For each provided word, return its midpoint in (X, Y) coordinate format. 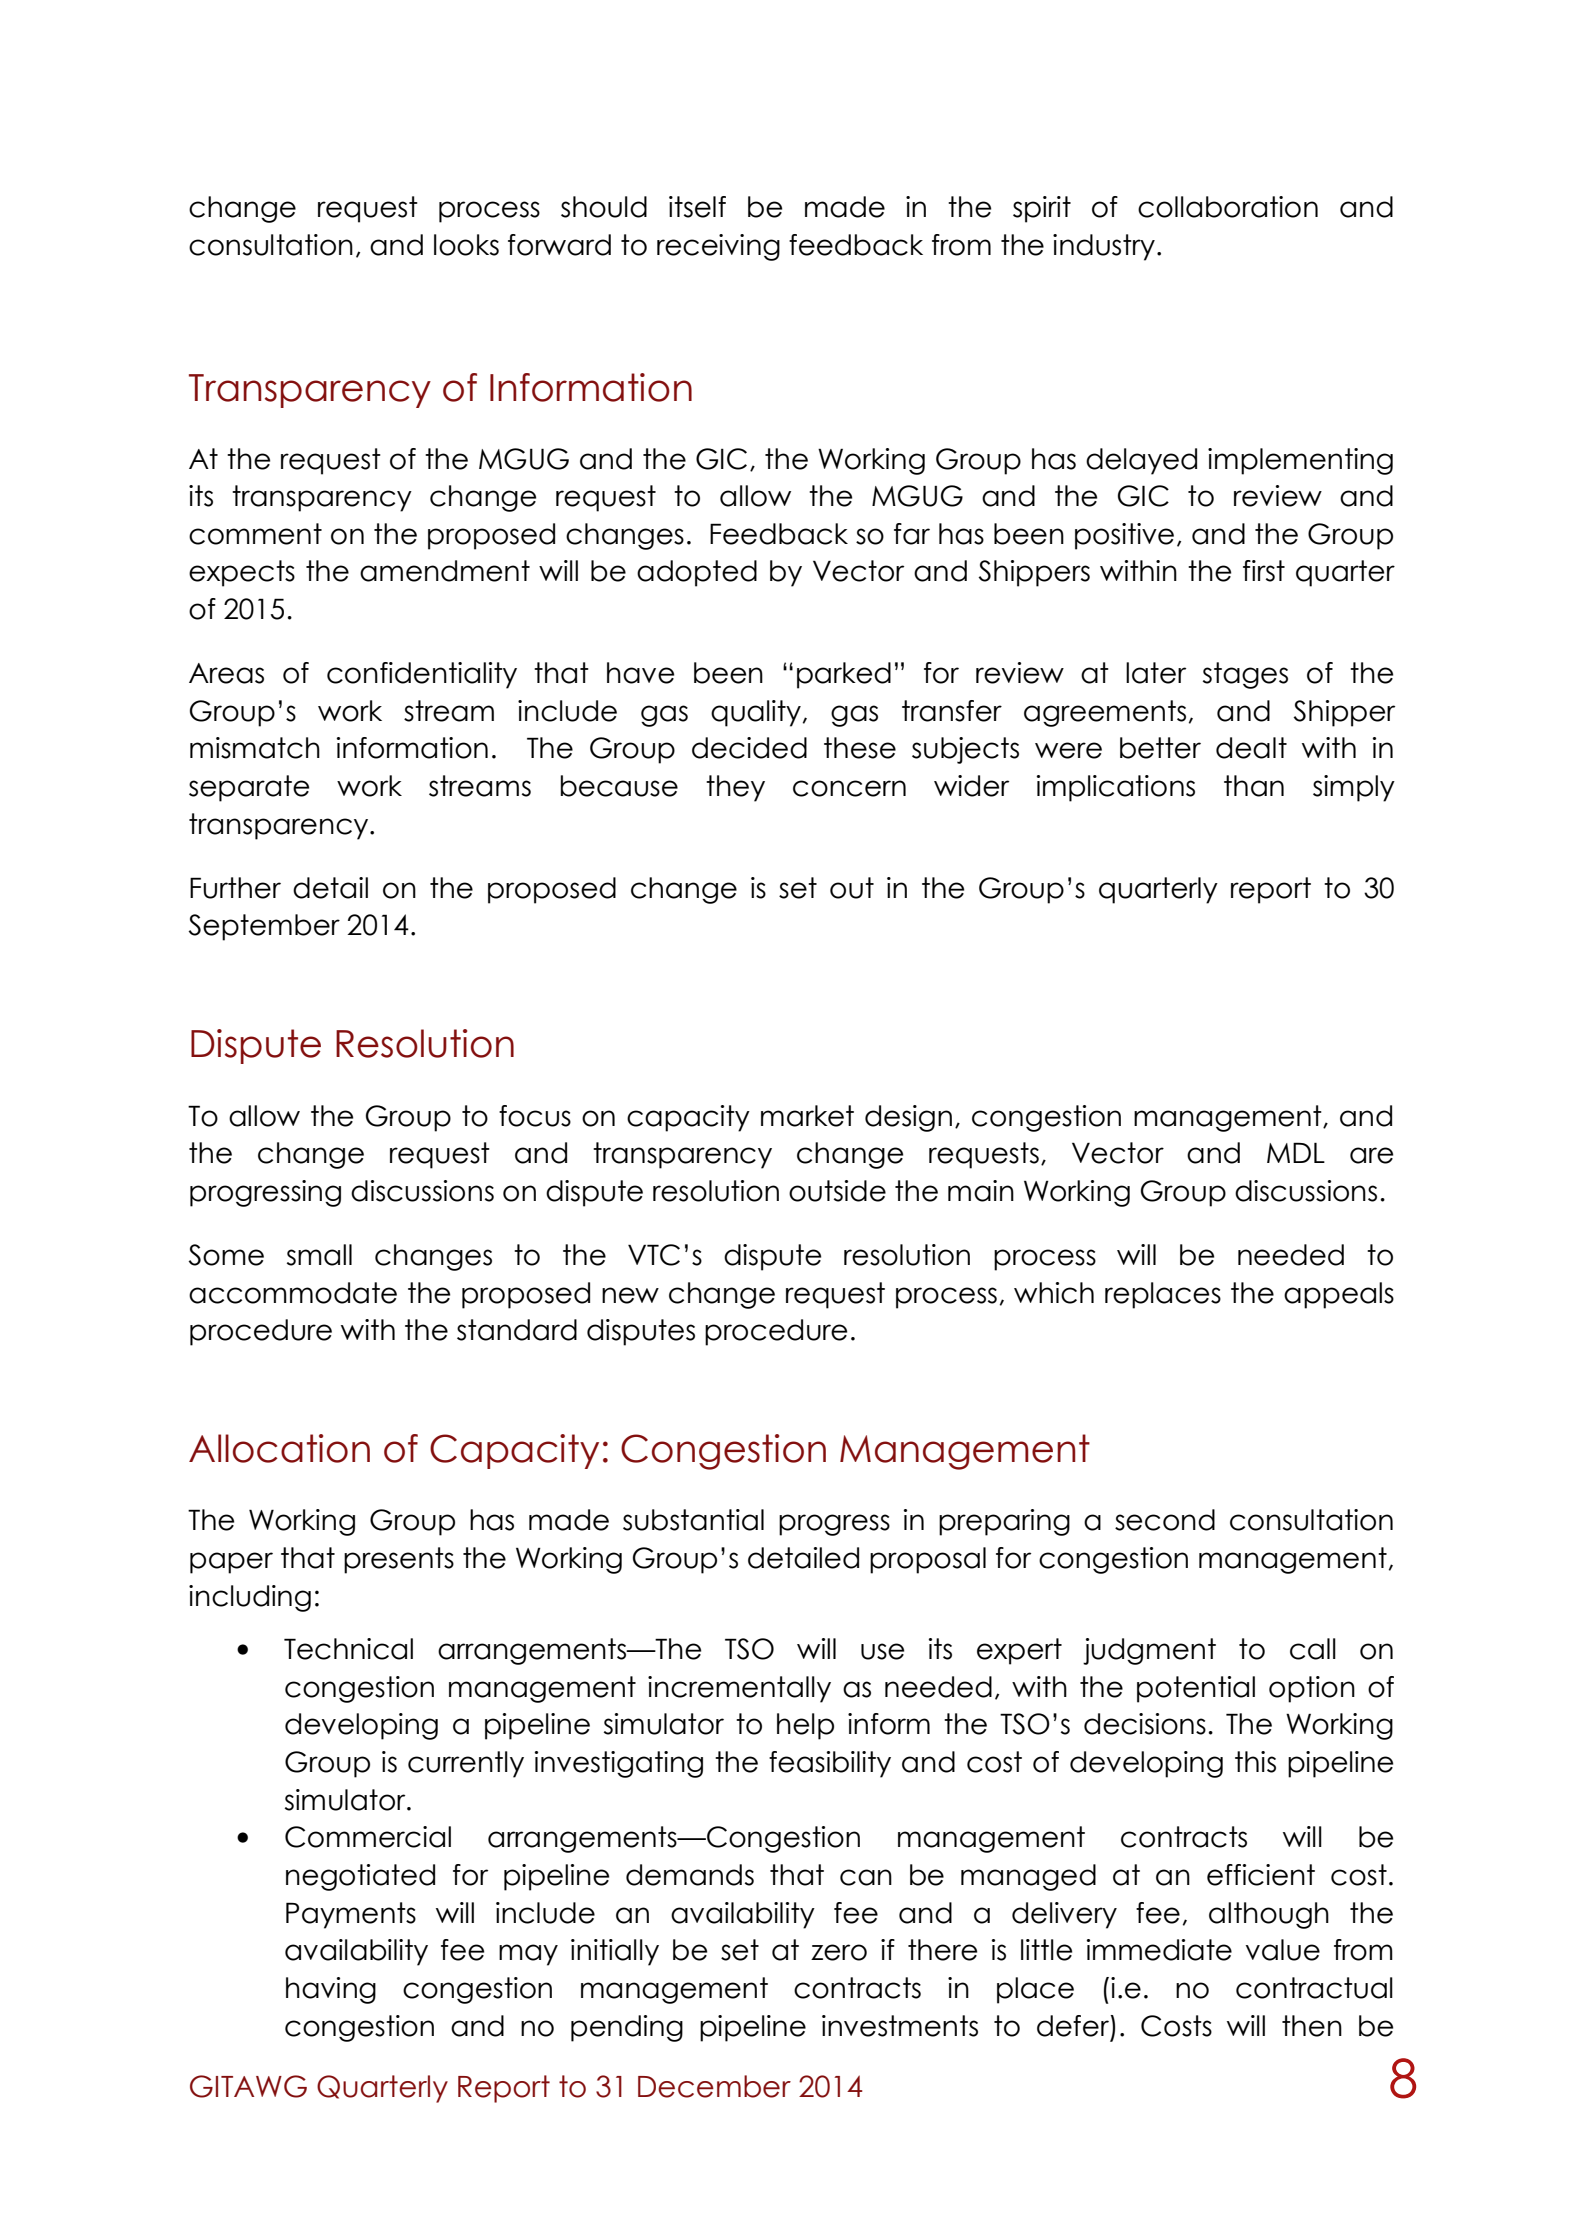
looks (466, 245)
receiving (718, 247)
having (331, 1990)
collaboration (1228, 207)
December (714, 2086)
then (1312, 2026)
